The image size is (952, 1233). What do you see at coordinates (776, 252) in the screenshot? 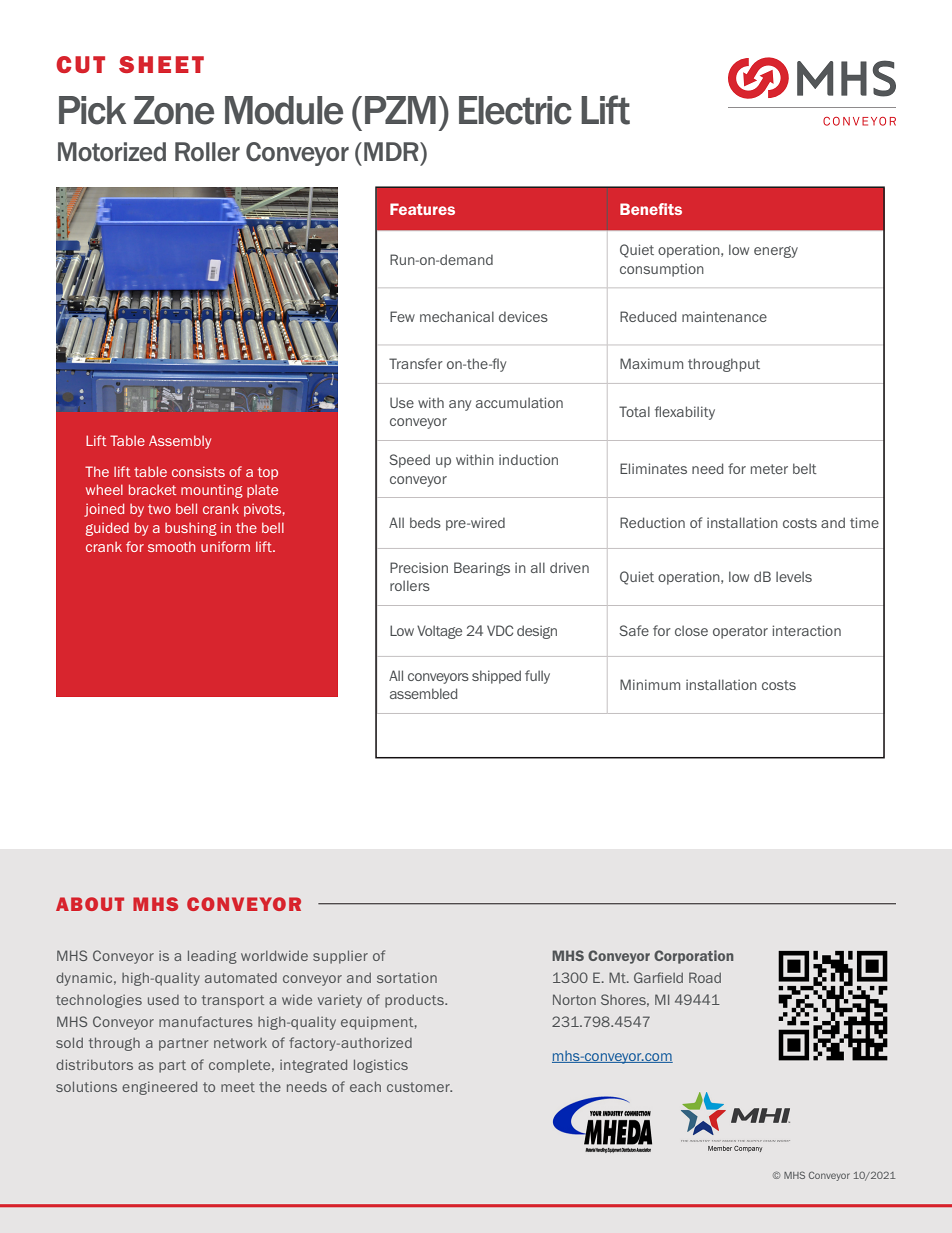
I see `energy` at bounding box center [776, 252].
